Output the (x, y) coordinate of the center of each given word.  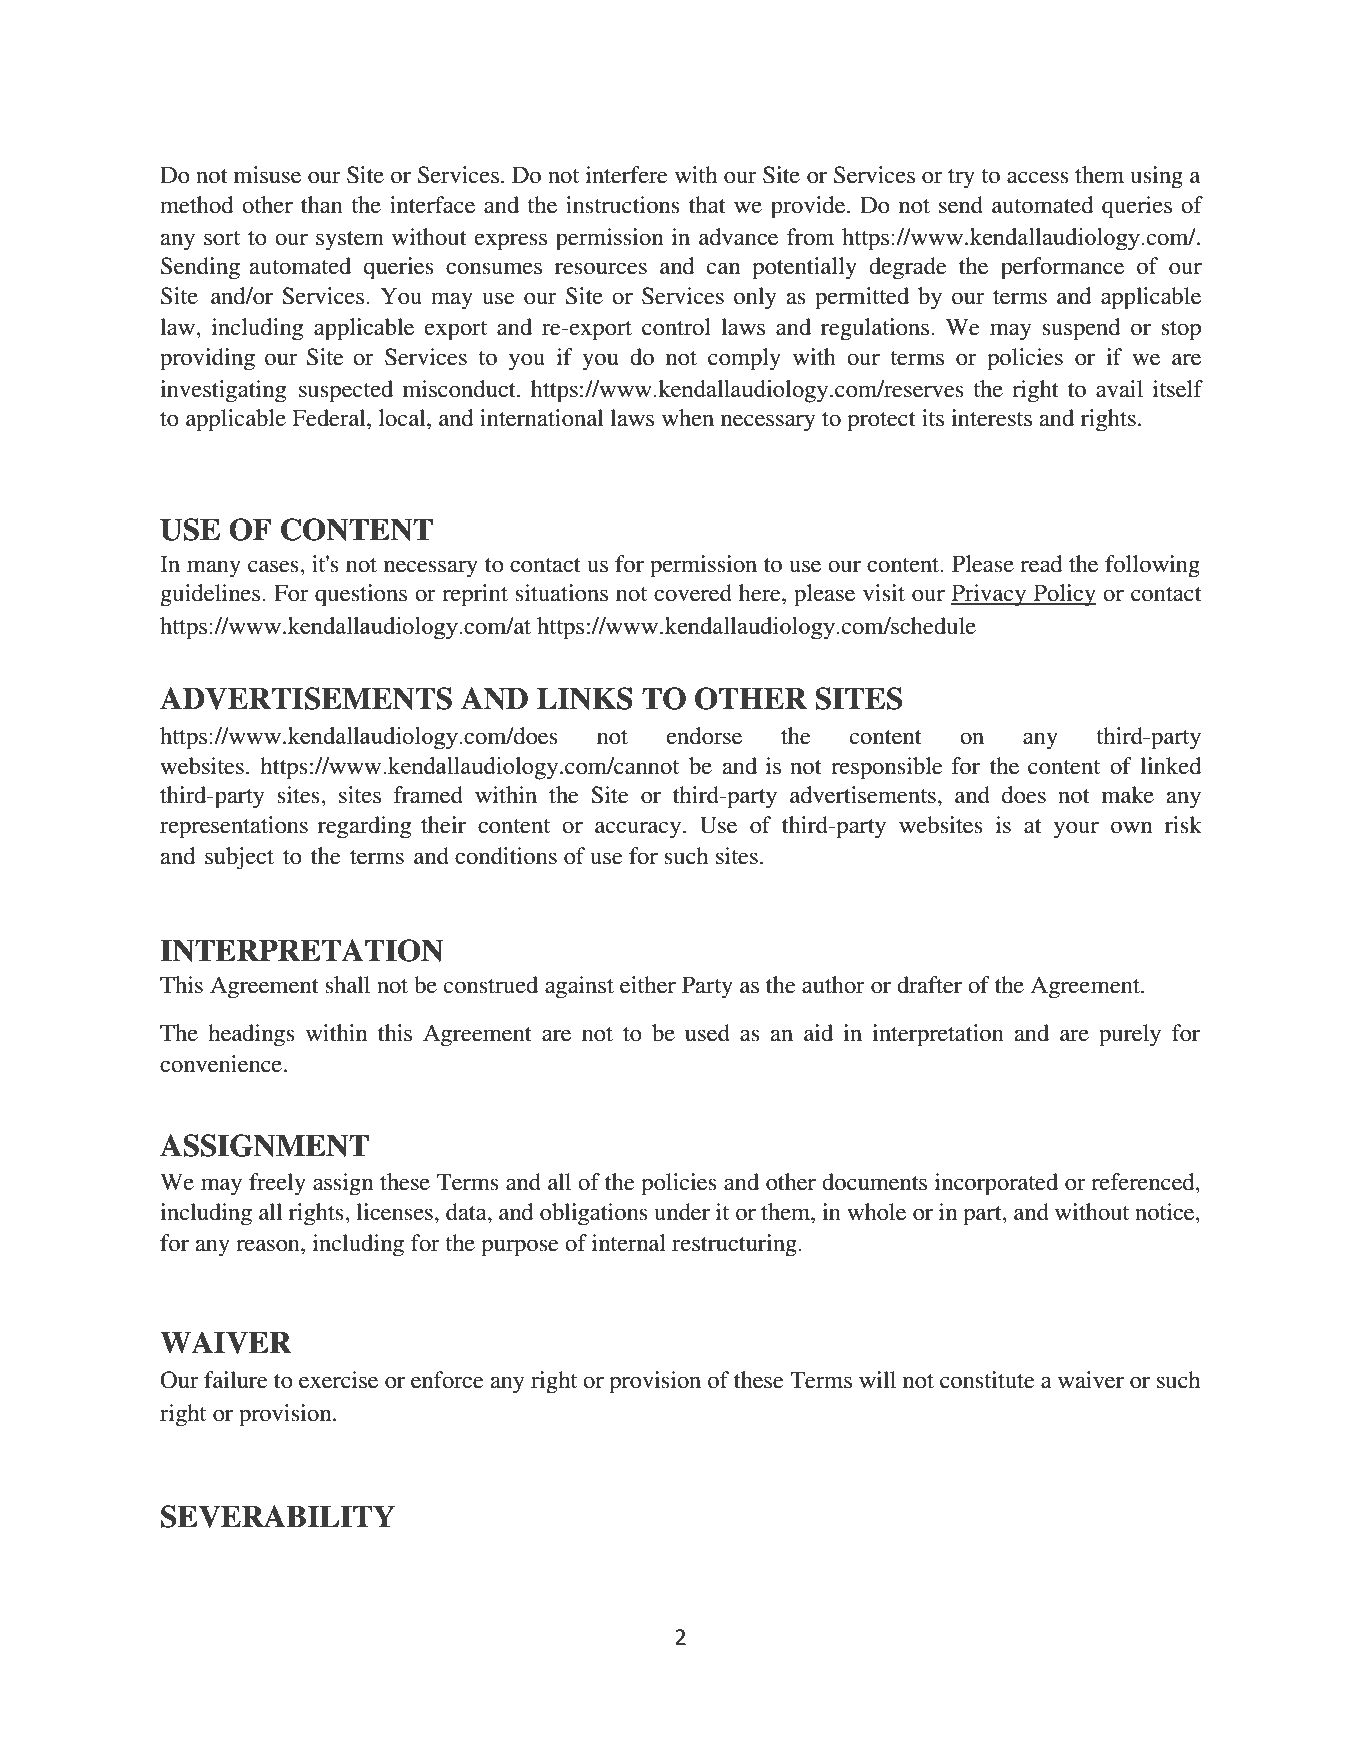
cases (274, 566)
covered (693, 593)
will (877, 1379)
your (1076, 830)
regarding (364, 827)
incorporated (996, 1184)
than (322, 205)
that (707, 205)
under (682, 1212)
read (1041, 564)
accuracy (639, 830)
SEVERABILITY (278, 1516)
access (1038, 177)
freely (277, 1184)
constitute (987, 1380)
